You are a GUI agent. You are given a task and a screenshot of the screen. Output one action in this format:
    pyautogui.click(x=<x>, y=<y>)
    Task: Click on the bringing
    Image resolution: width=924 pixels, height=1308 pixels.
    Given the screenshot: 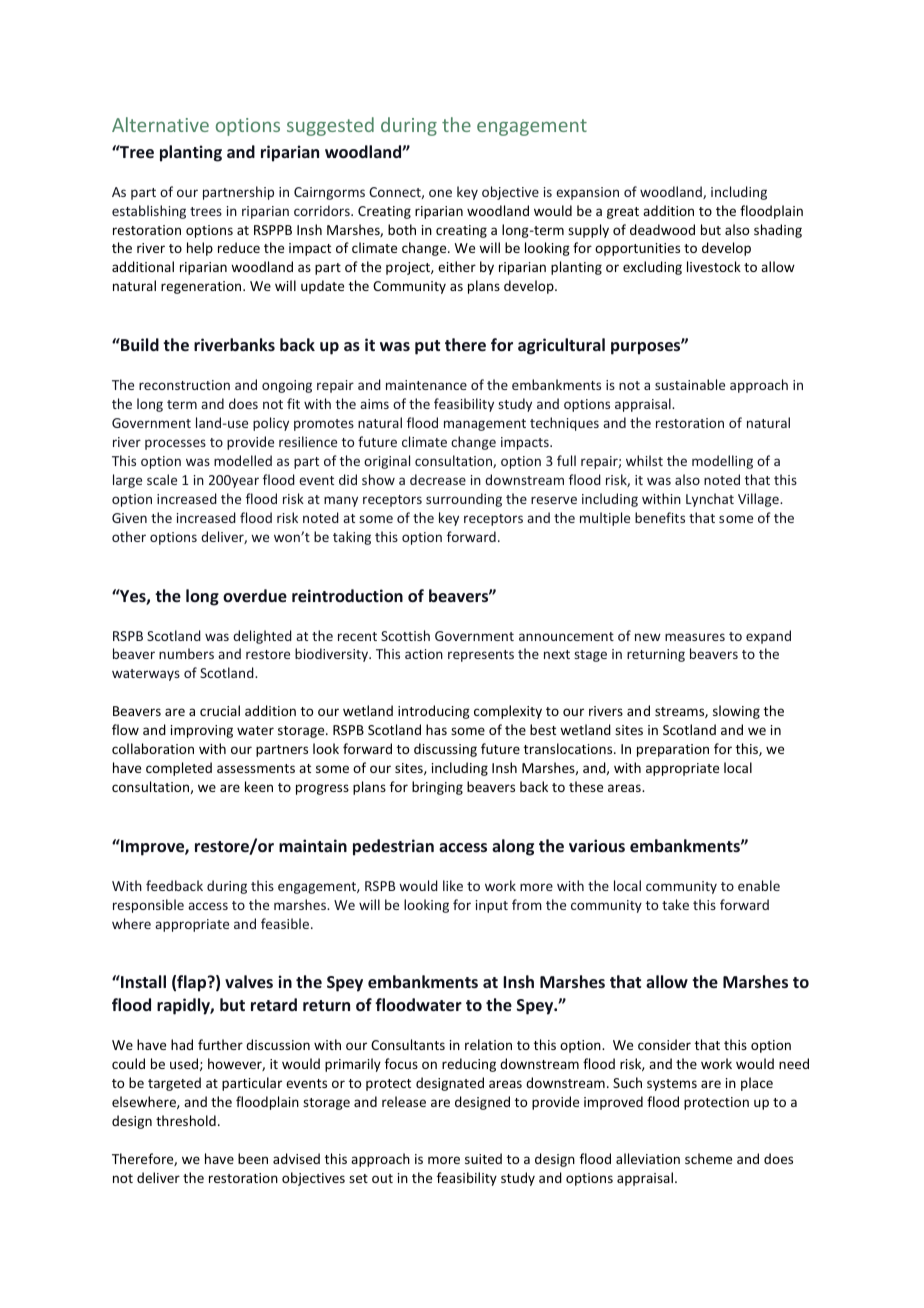 What is the action you would take?
    pyautogui.click(x=437, y=788)
